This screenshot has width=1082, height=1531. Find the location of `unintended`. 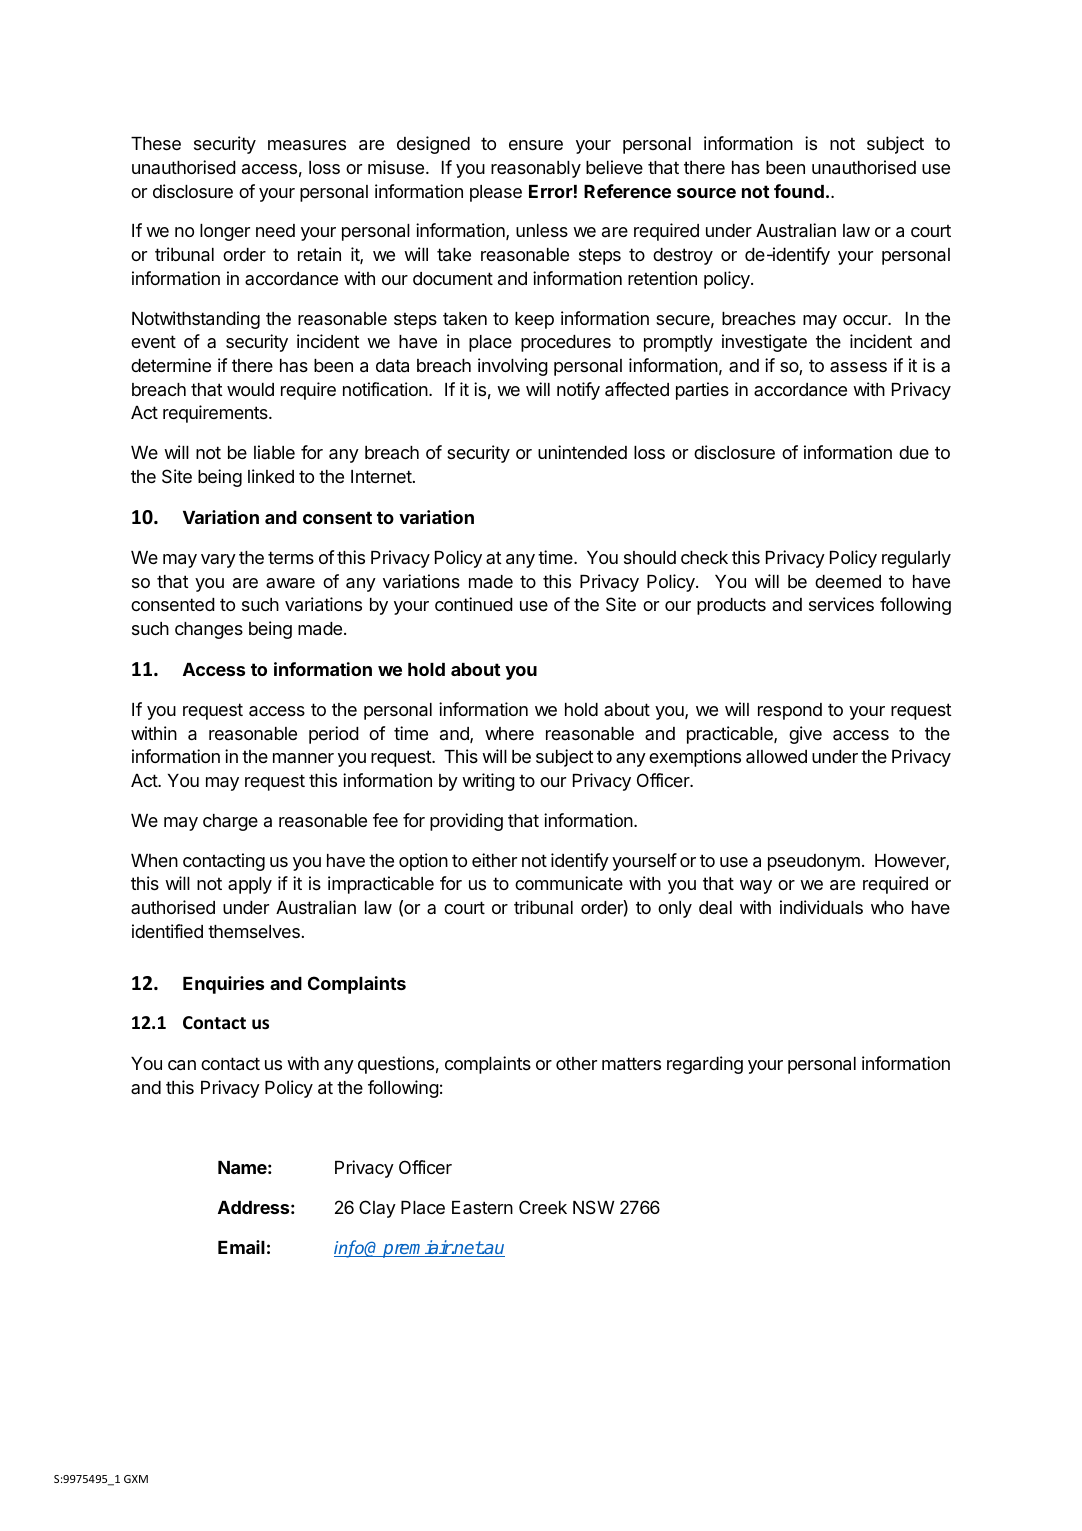

unintended is located at coordinates (582, 452).
